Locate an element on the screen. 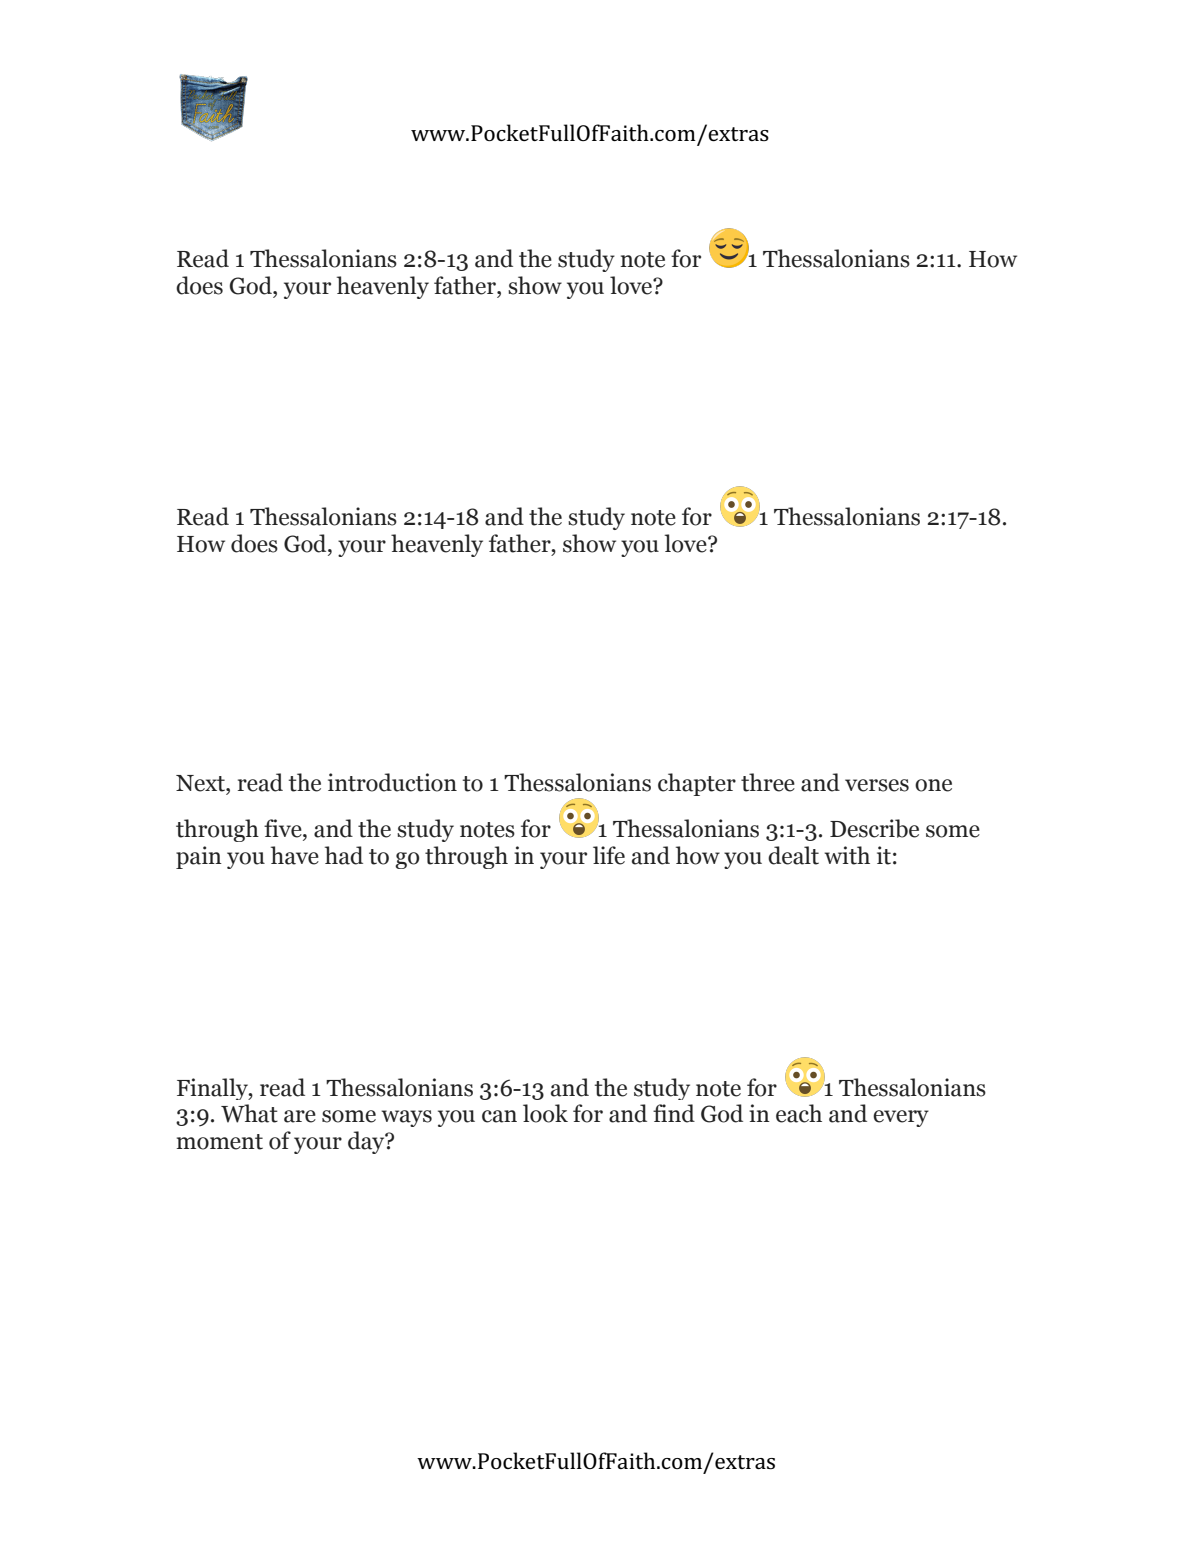 The height and width of the screenshot is (1543, 1192). are is located at coordinates (300, 1116).
